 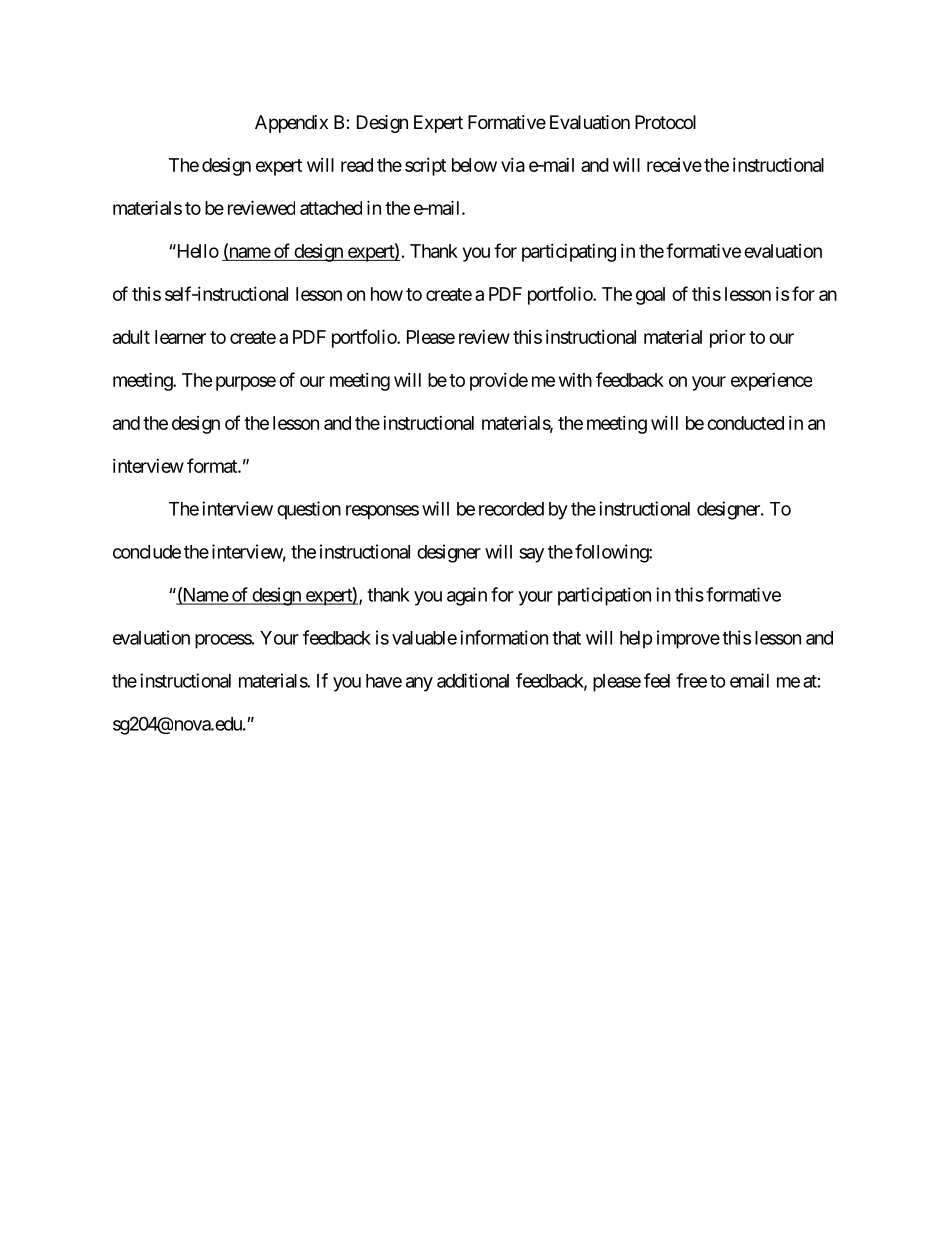 I want to click on how, so click(x=387, y=294).
